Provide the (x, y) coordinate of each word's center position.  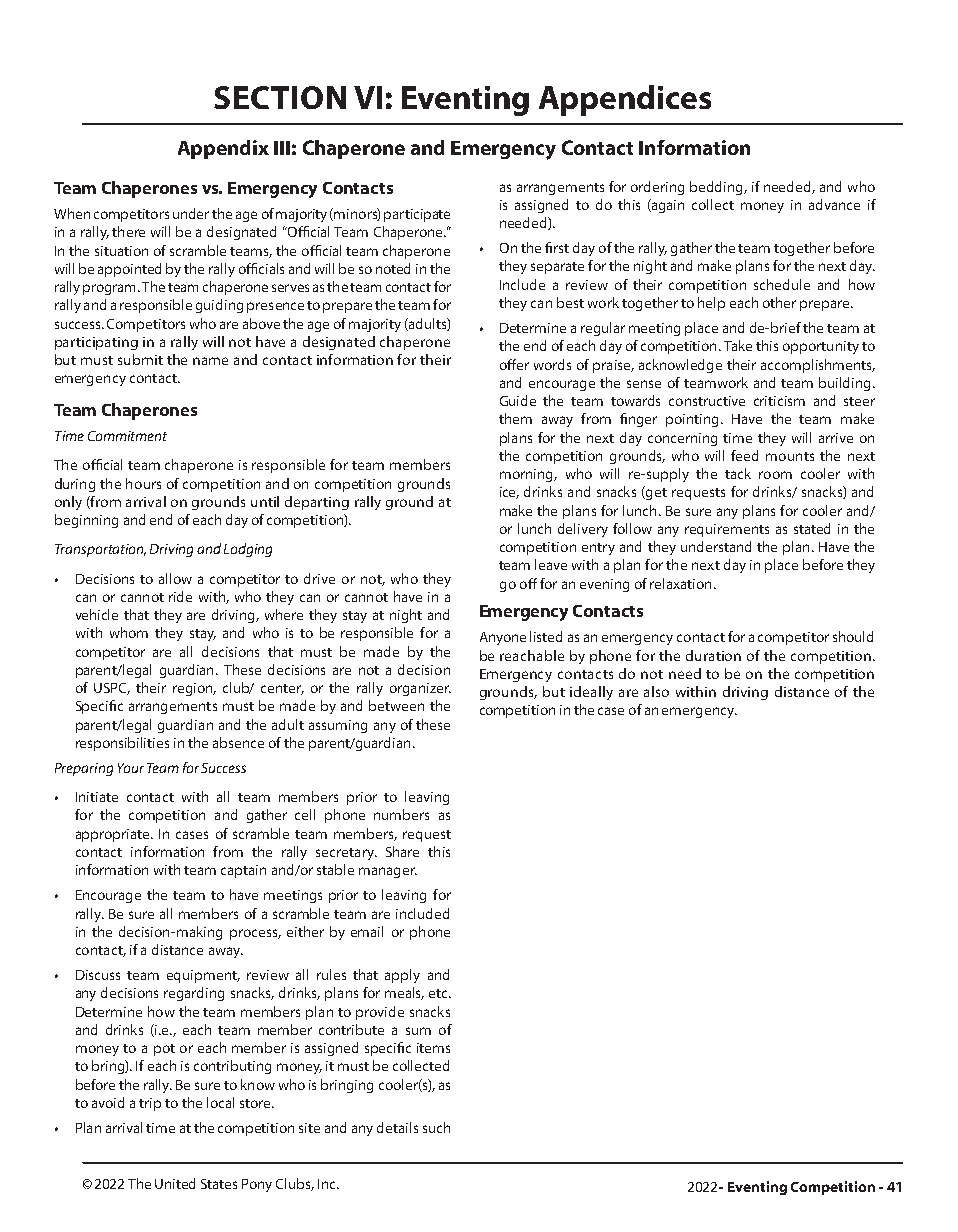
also (656, 691)
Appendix (223, 149)
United (175, 1183)
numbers (401, 814)
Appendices (625, 100)
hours (143, 483)
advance (834, 204)
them (515, 418)
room (775, 475)
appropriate (114, 835)
